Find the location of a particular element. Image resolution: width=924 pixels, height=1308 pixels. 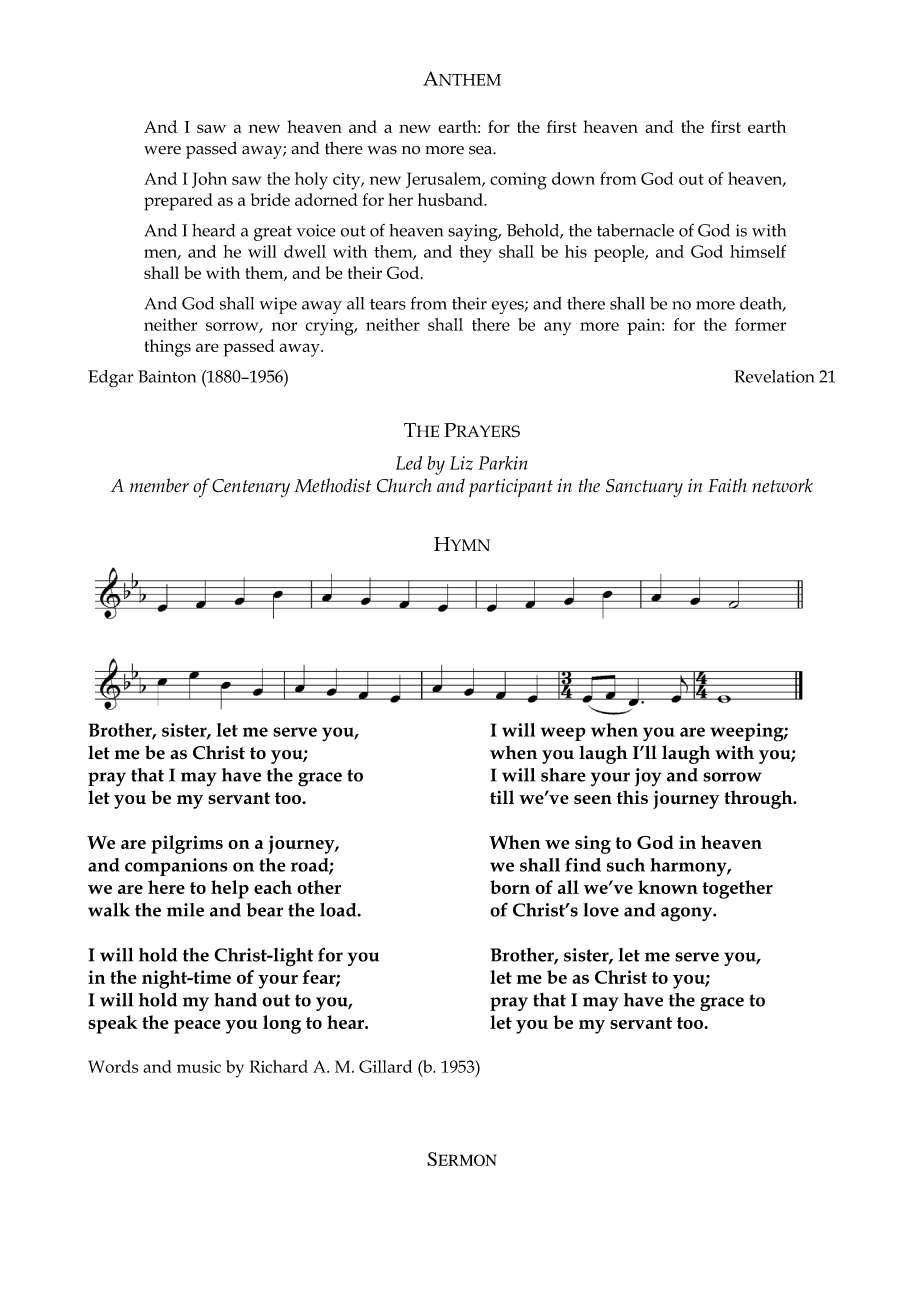

John is located at coordinates (209, 180).
